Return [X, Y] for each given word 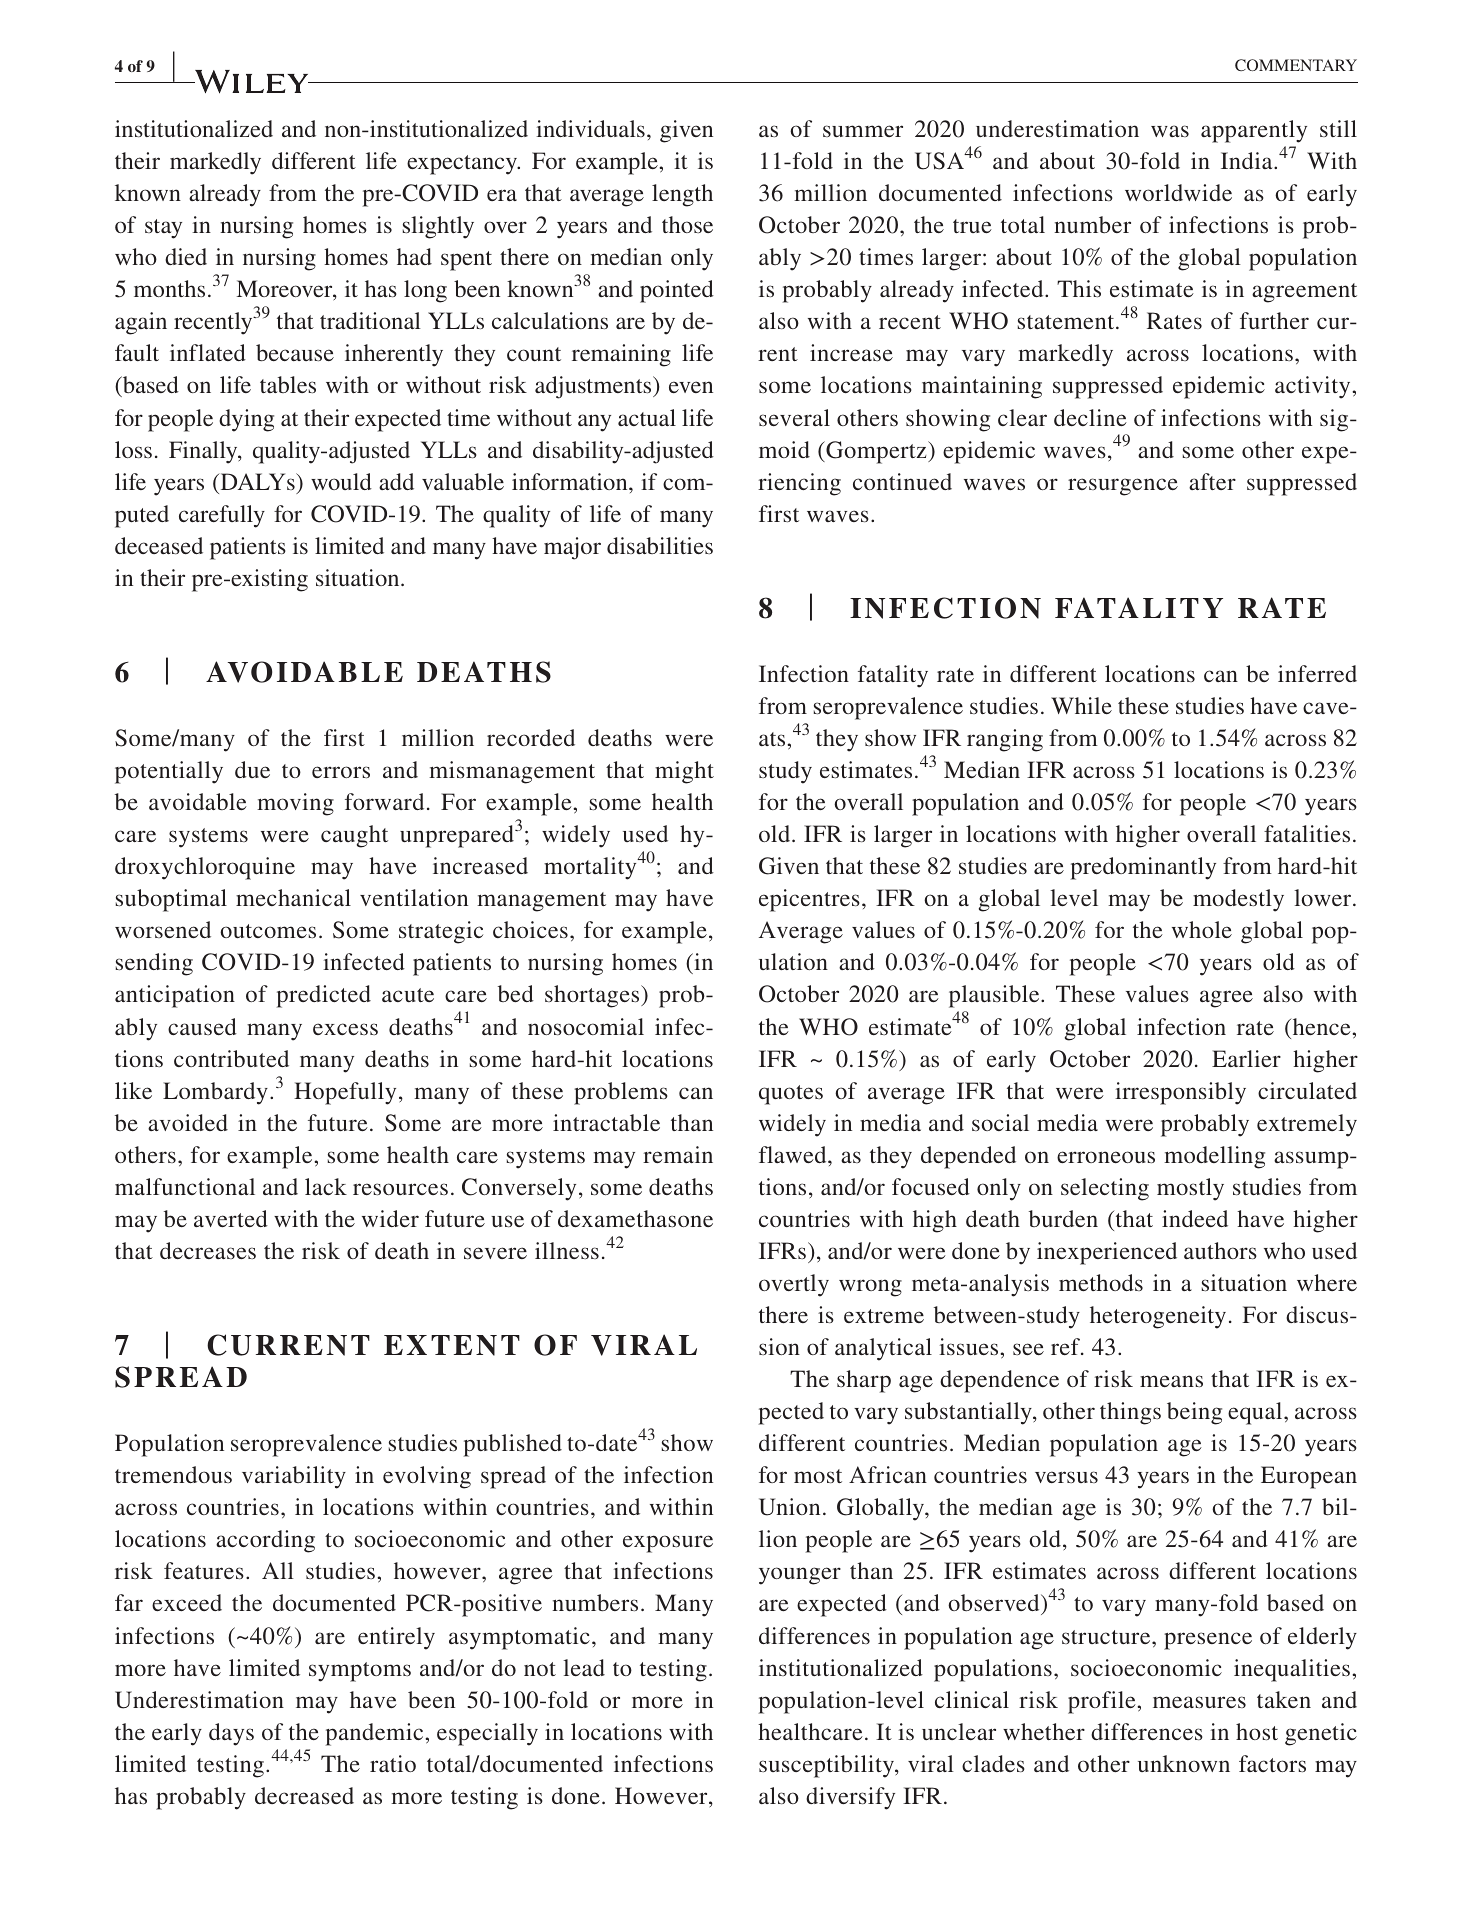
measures [1199, 1702]
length [682, 195]
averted [231, 1218]
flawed [794, 1154]
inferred [1317, 673]
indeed [1195, 1218]
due [252, 769]
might [684, 772]
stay [163, 229]
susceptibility [827, 1766]
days [231, 1734]
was [1170, 131]
